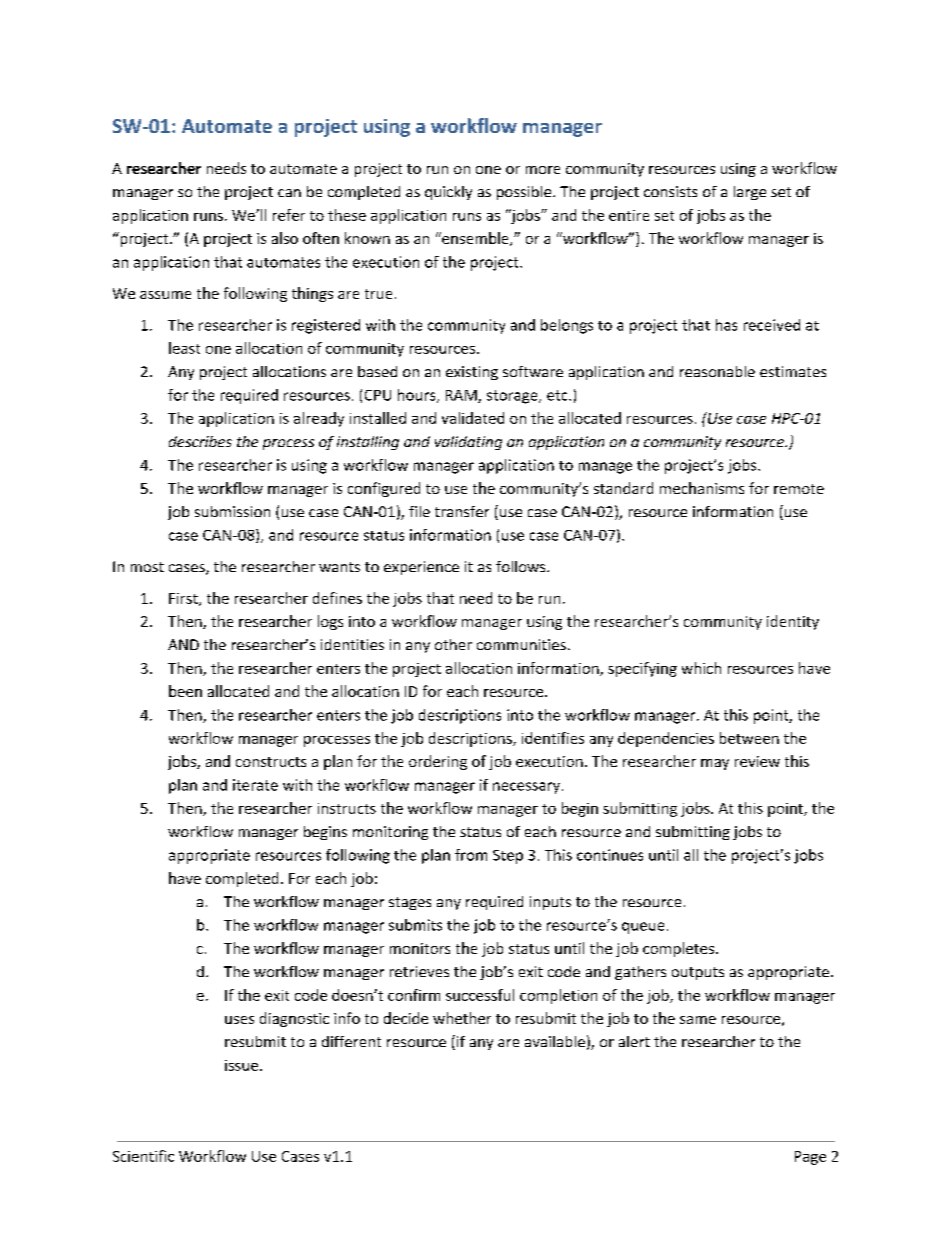 This screenshot has height=1233, width=952. Describe the element at coordinates (289, 215) in the screenshot. I see `refer` at that location.
